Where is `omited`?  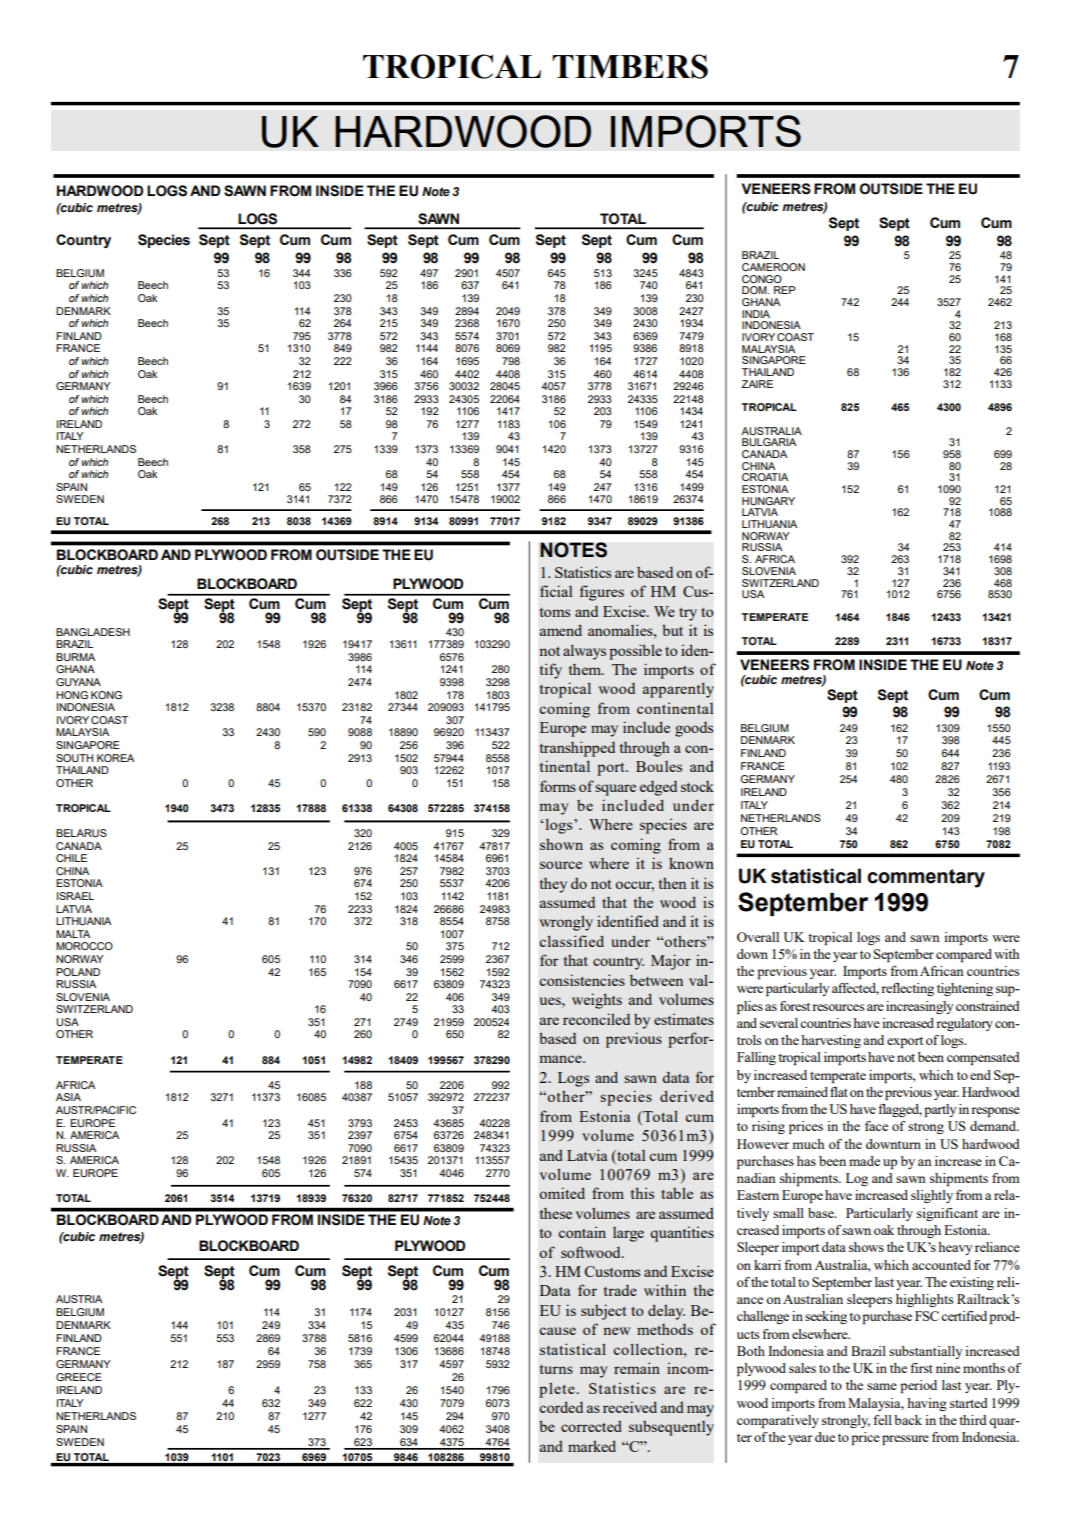 omited is located at coordinates (562, 1193).
